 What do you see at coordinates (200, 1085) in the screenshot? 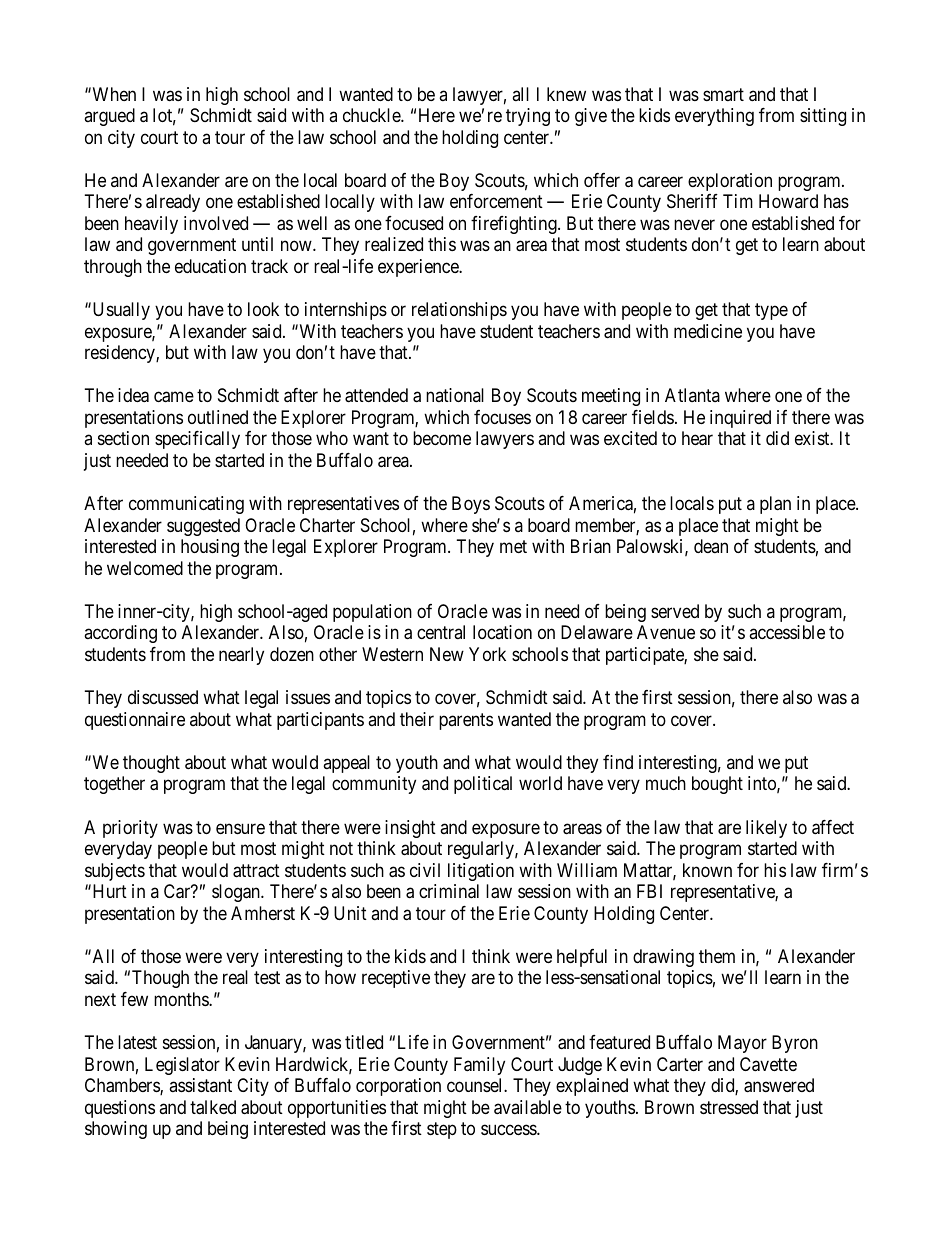
I see `assistant` at bounding box center [200, 1085].
